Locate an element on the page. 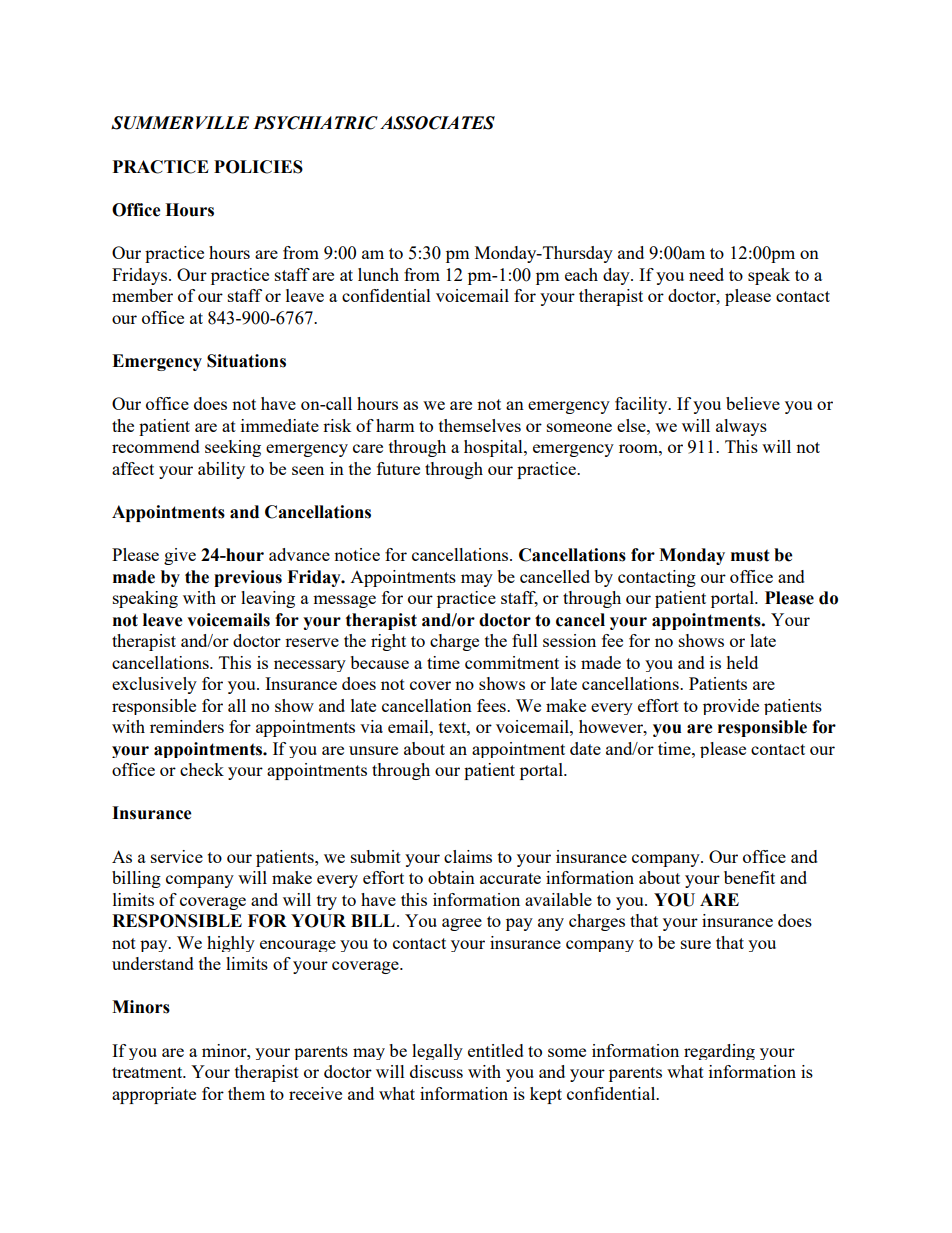 The image size is (952, 1233). ASSOCIATES is located at coordinates (437, 123).
